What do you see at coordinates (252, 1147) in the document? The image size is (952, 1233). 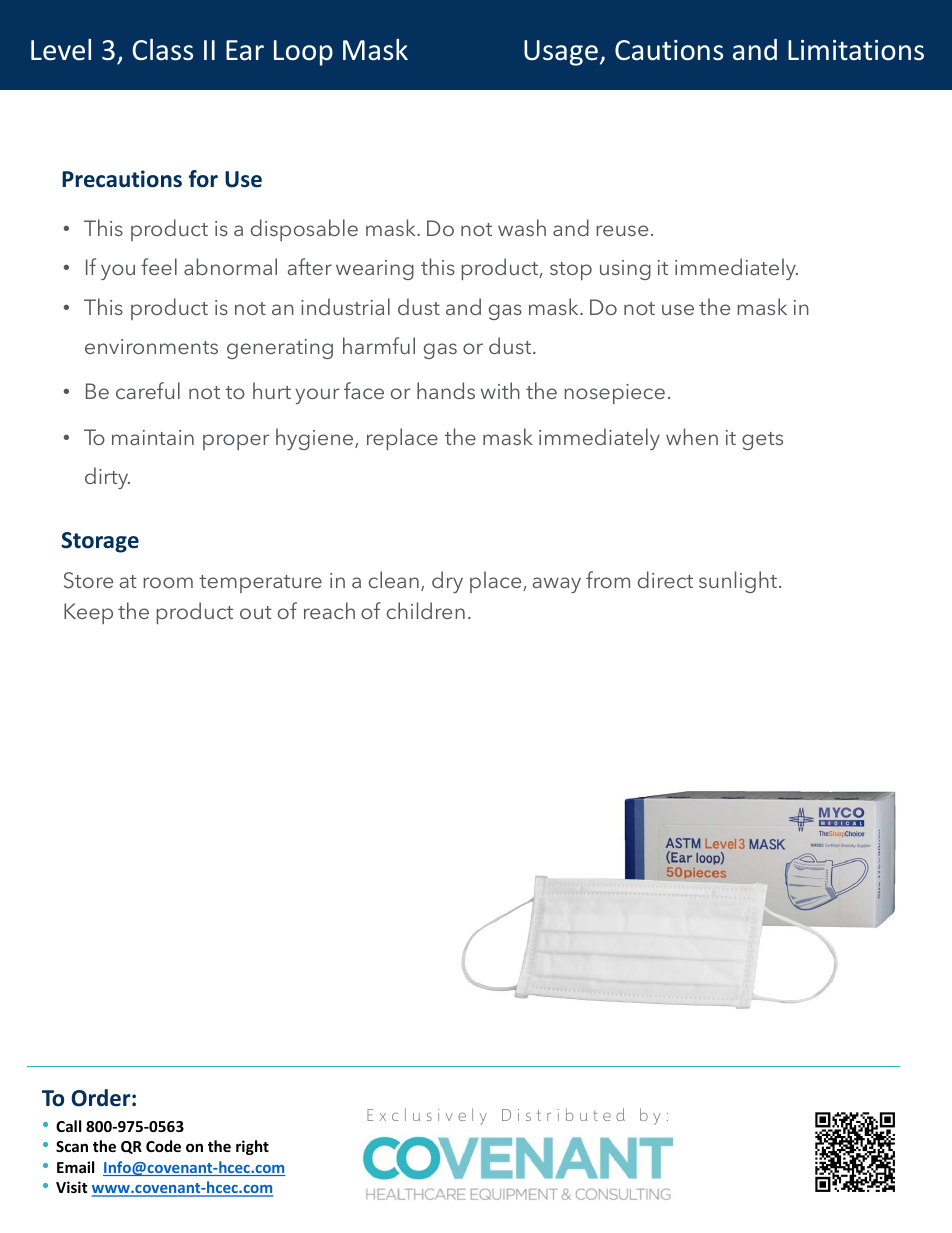 I see `right` at bounding box center [252, 1147].
